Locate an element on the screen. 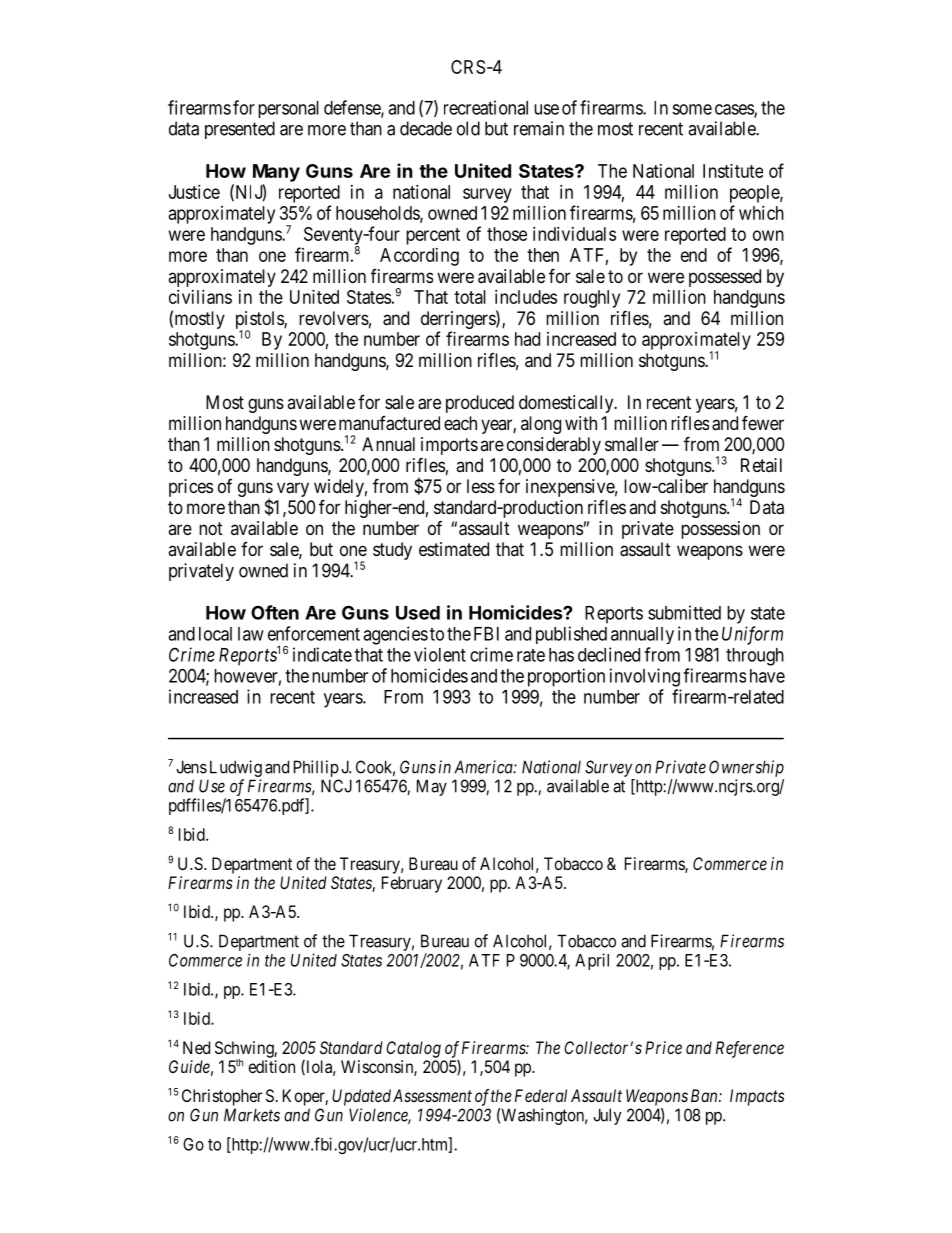 The width and height of the screenshot is (952, 1233). edition is located at coordinates (272, 1066).
